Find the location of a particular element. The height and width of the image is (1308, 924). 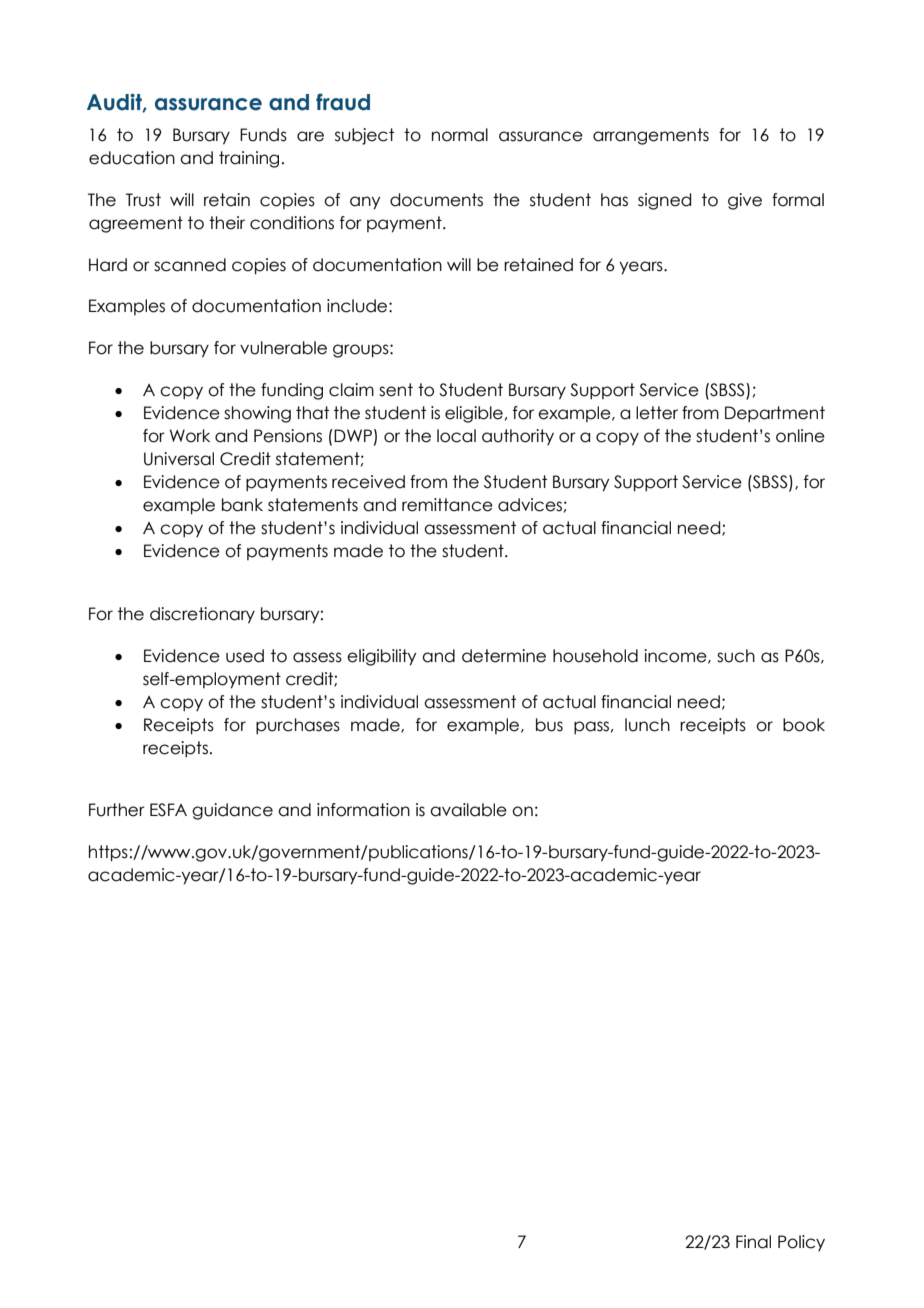

sent is located at coordinates (396, 390).
